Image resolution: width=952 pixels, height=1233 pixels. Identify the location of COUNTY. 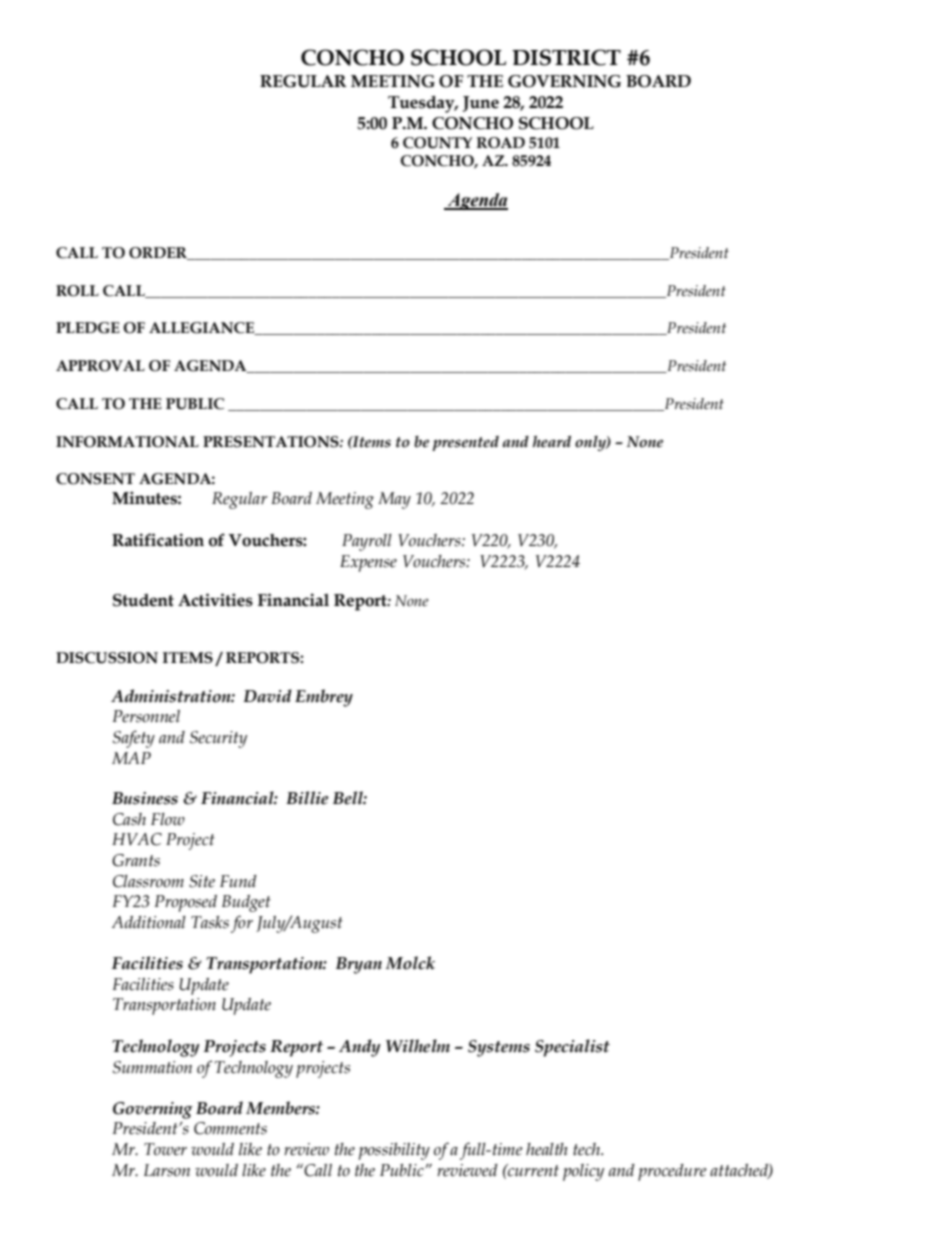
(437, 143).
